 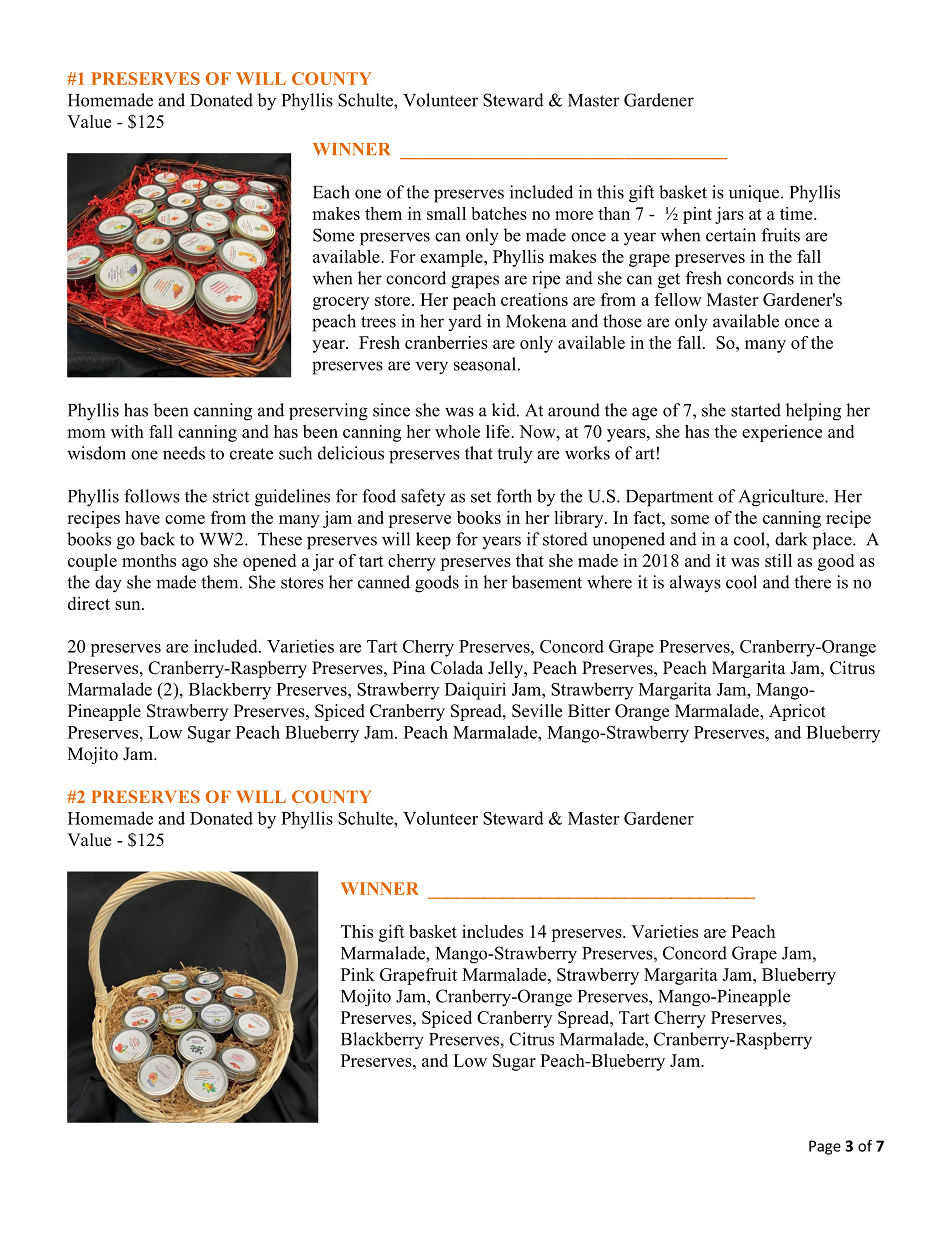 What do you see at coordinates (446, 213) in the page?
I see `small` at bounding box center [446, 213].
